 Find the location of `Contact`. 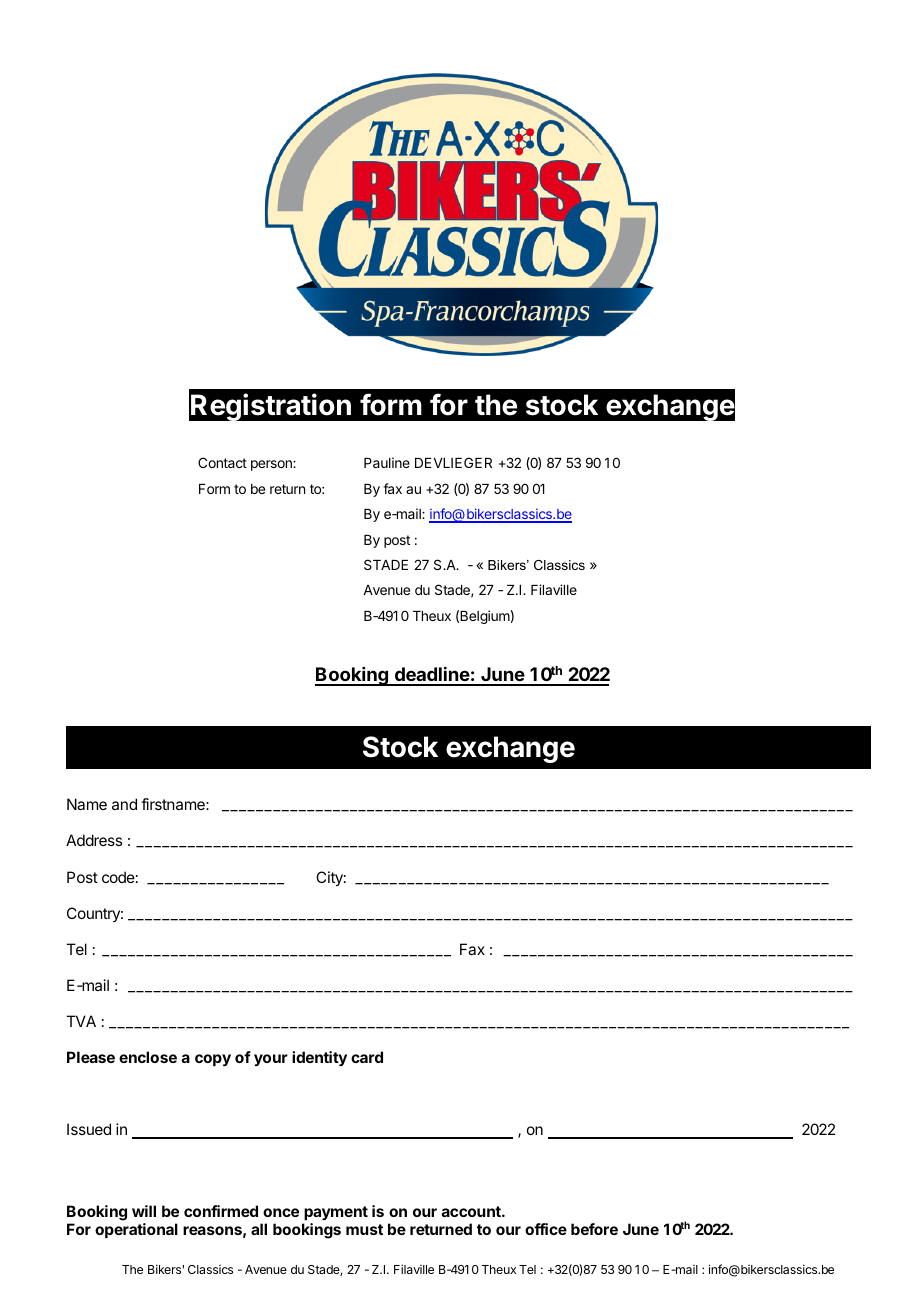

Contact is located at coordinates (222, 462).
